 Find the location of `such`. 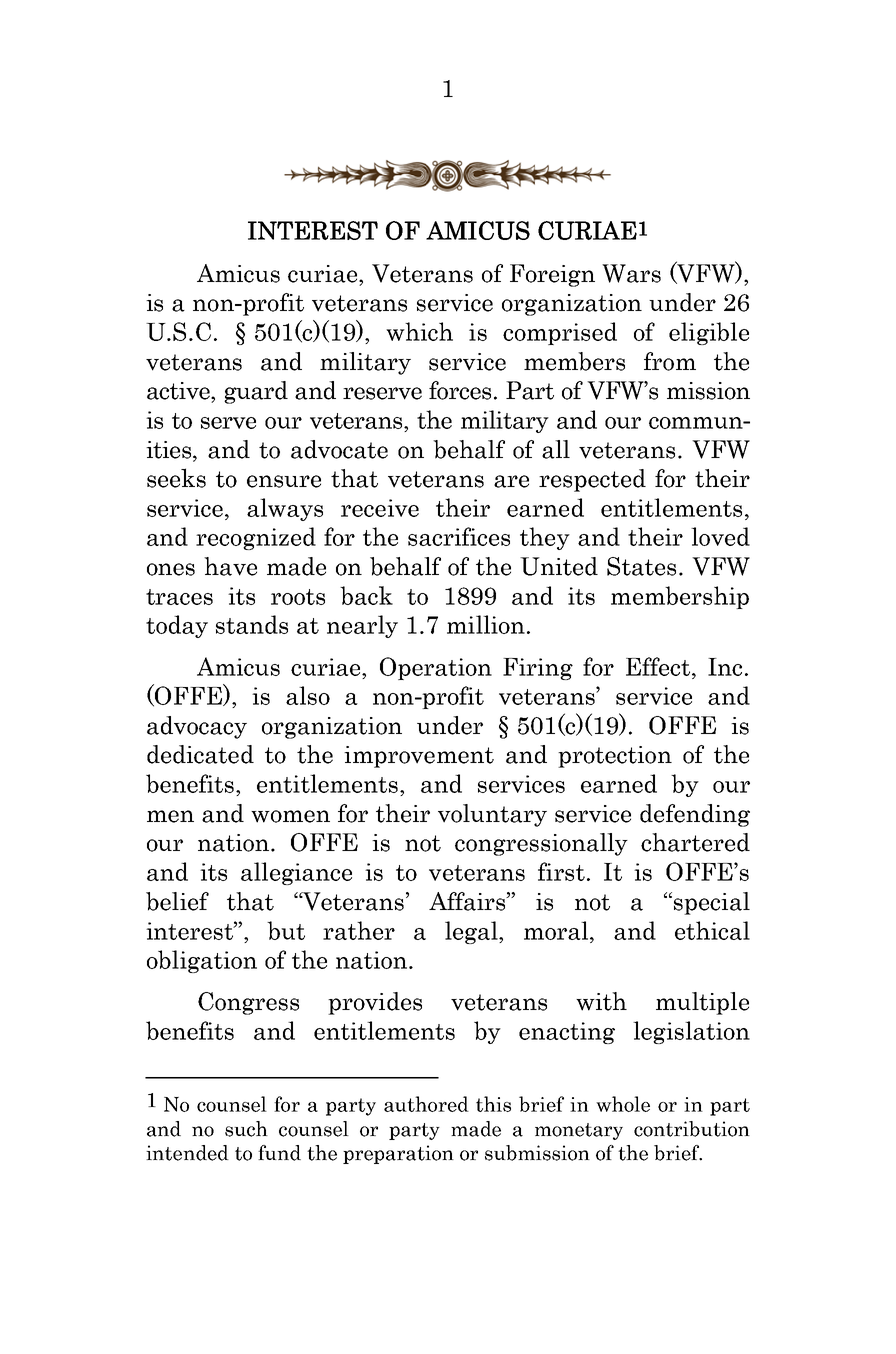

such is located at coordinates (246, 1129).
